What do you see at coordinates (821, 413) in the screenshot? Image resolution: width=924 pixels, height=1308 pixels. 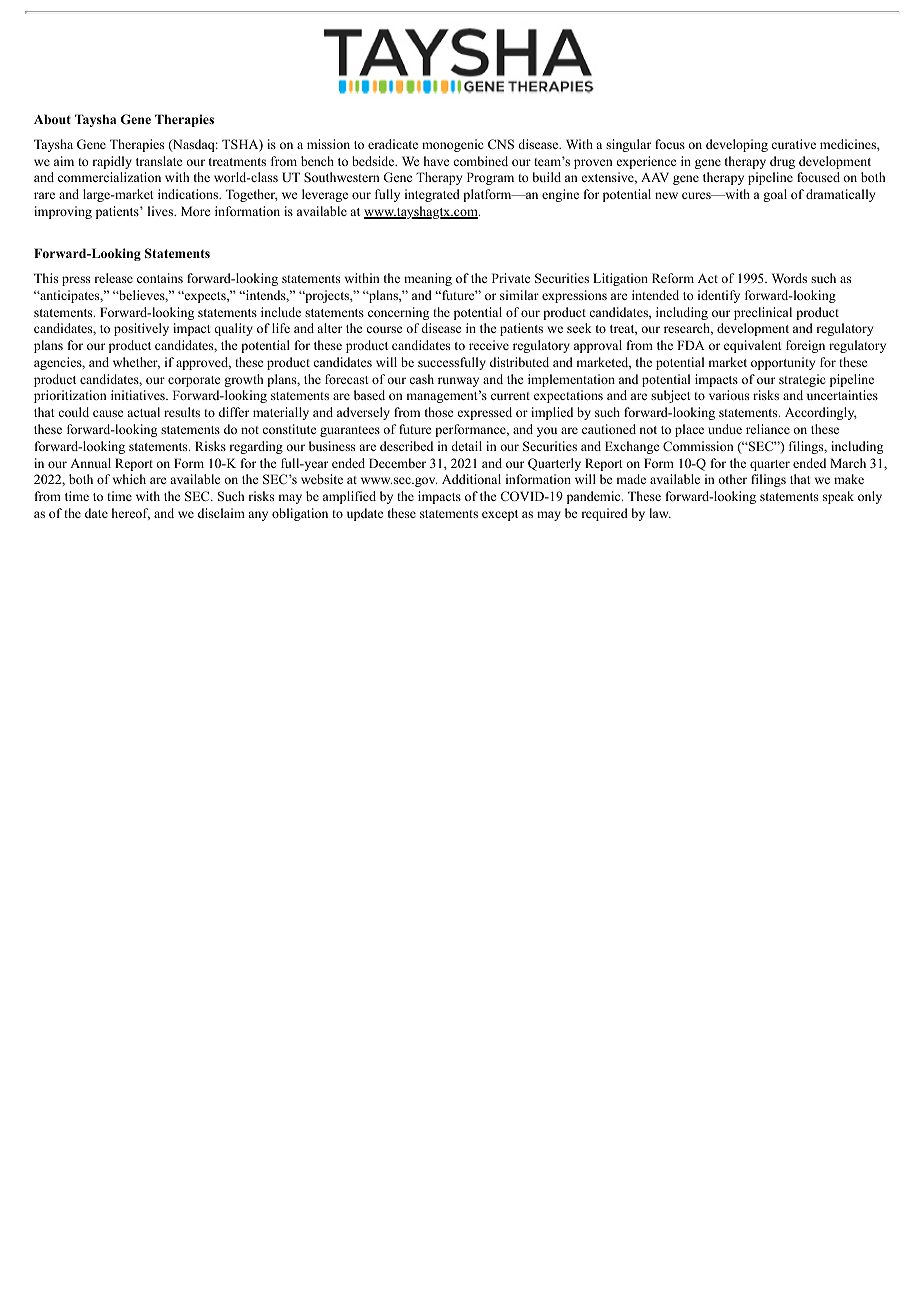 I see `Accordingly` at bounding box center [821, 413].
